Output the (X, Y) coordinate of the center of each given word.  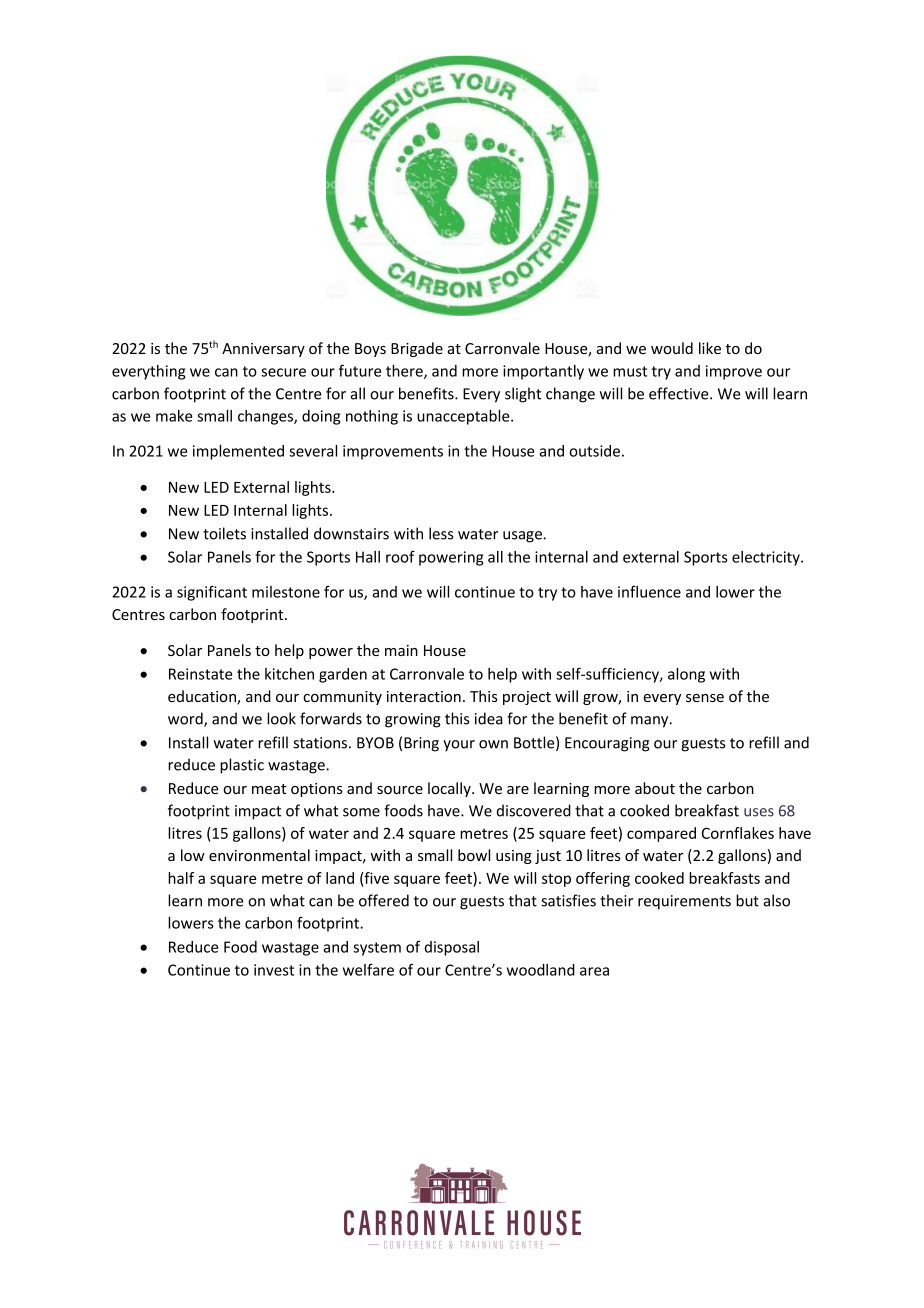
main (401, 650)
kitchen (289, 674)
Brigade (417, 349)
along (686, 675)
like (710, 348)
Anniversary (263, 350)
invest (274, 970)
